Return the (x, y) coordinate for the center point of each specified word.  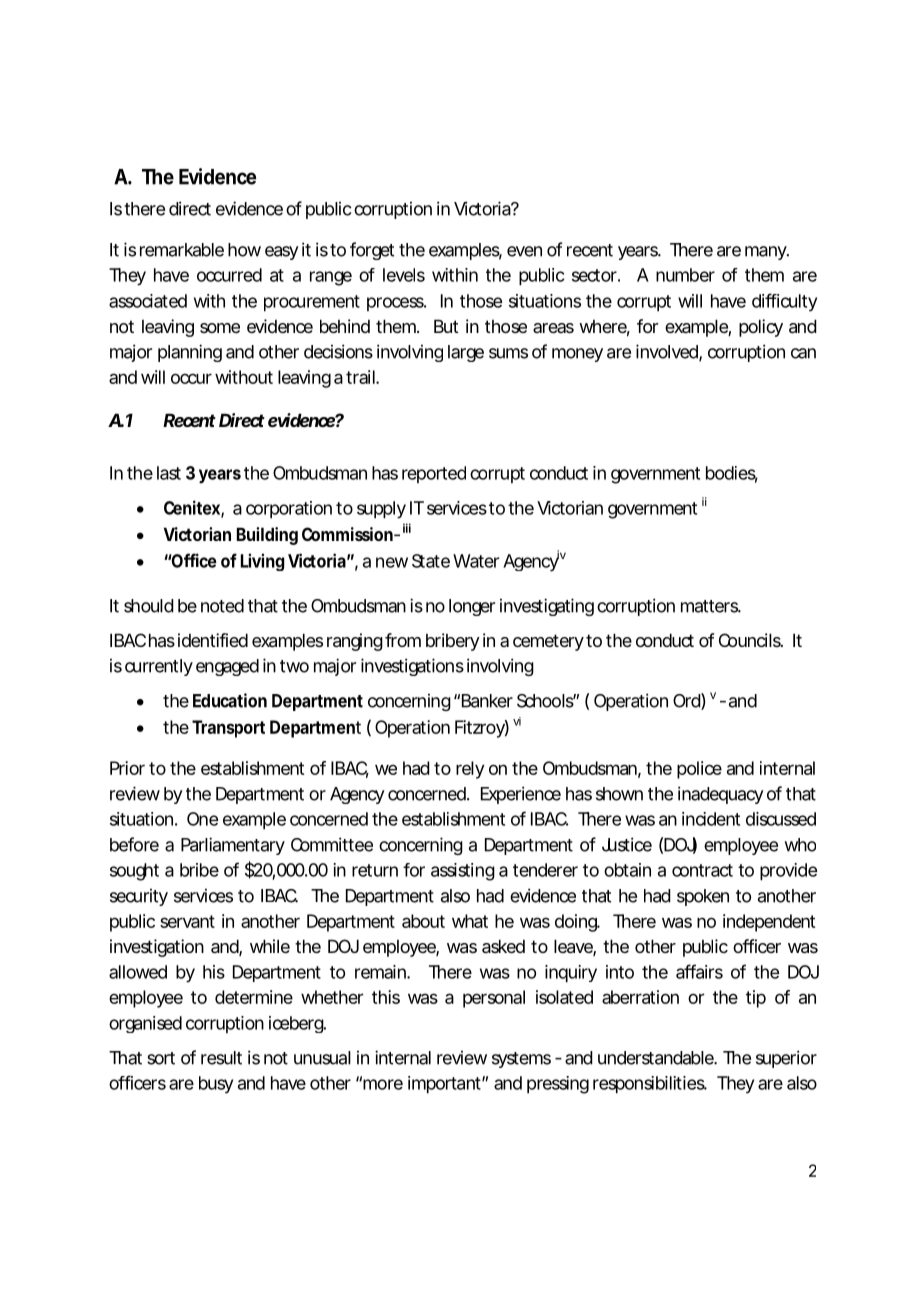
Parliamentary (233, 846)
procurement (312, 303)
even (524, 251)
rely (470, 770)
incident (711, 819)
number (685, 275)
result (221, 1058)
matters (710, 606)
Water (476, 561)
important (445, 1085)
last (169, 473)
